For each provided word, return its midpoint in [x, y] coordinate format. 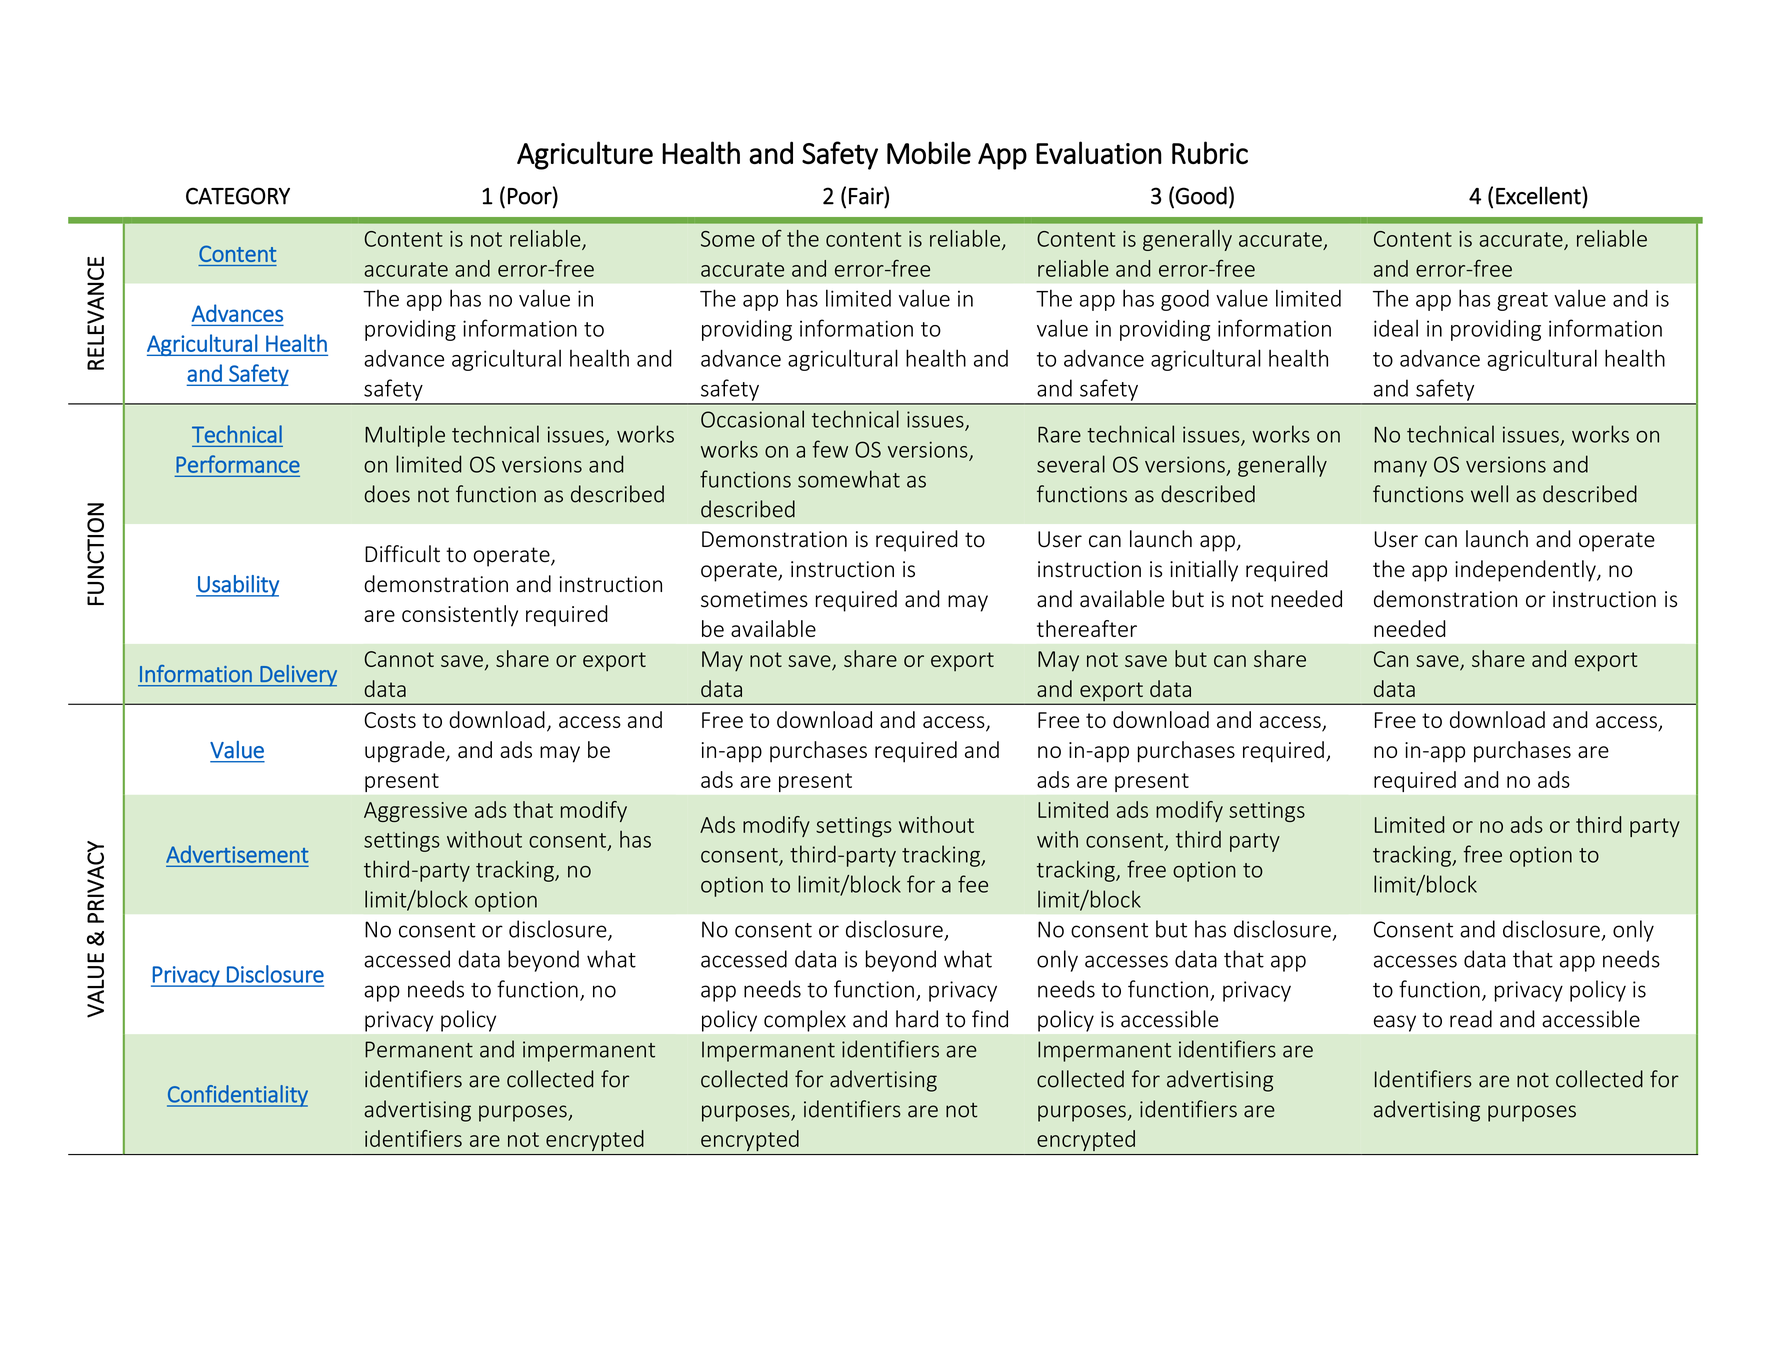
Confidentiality [237, 1096]
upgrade [406, 752]
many [1400, 468]
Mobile [929, 152]
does [387, 494]
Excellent [1539, 195]
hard [917, 1019]
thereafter [1087, 628]
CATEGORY [238, 196]
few [830, 449]
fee [973, 884]
